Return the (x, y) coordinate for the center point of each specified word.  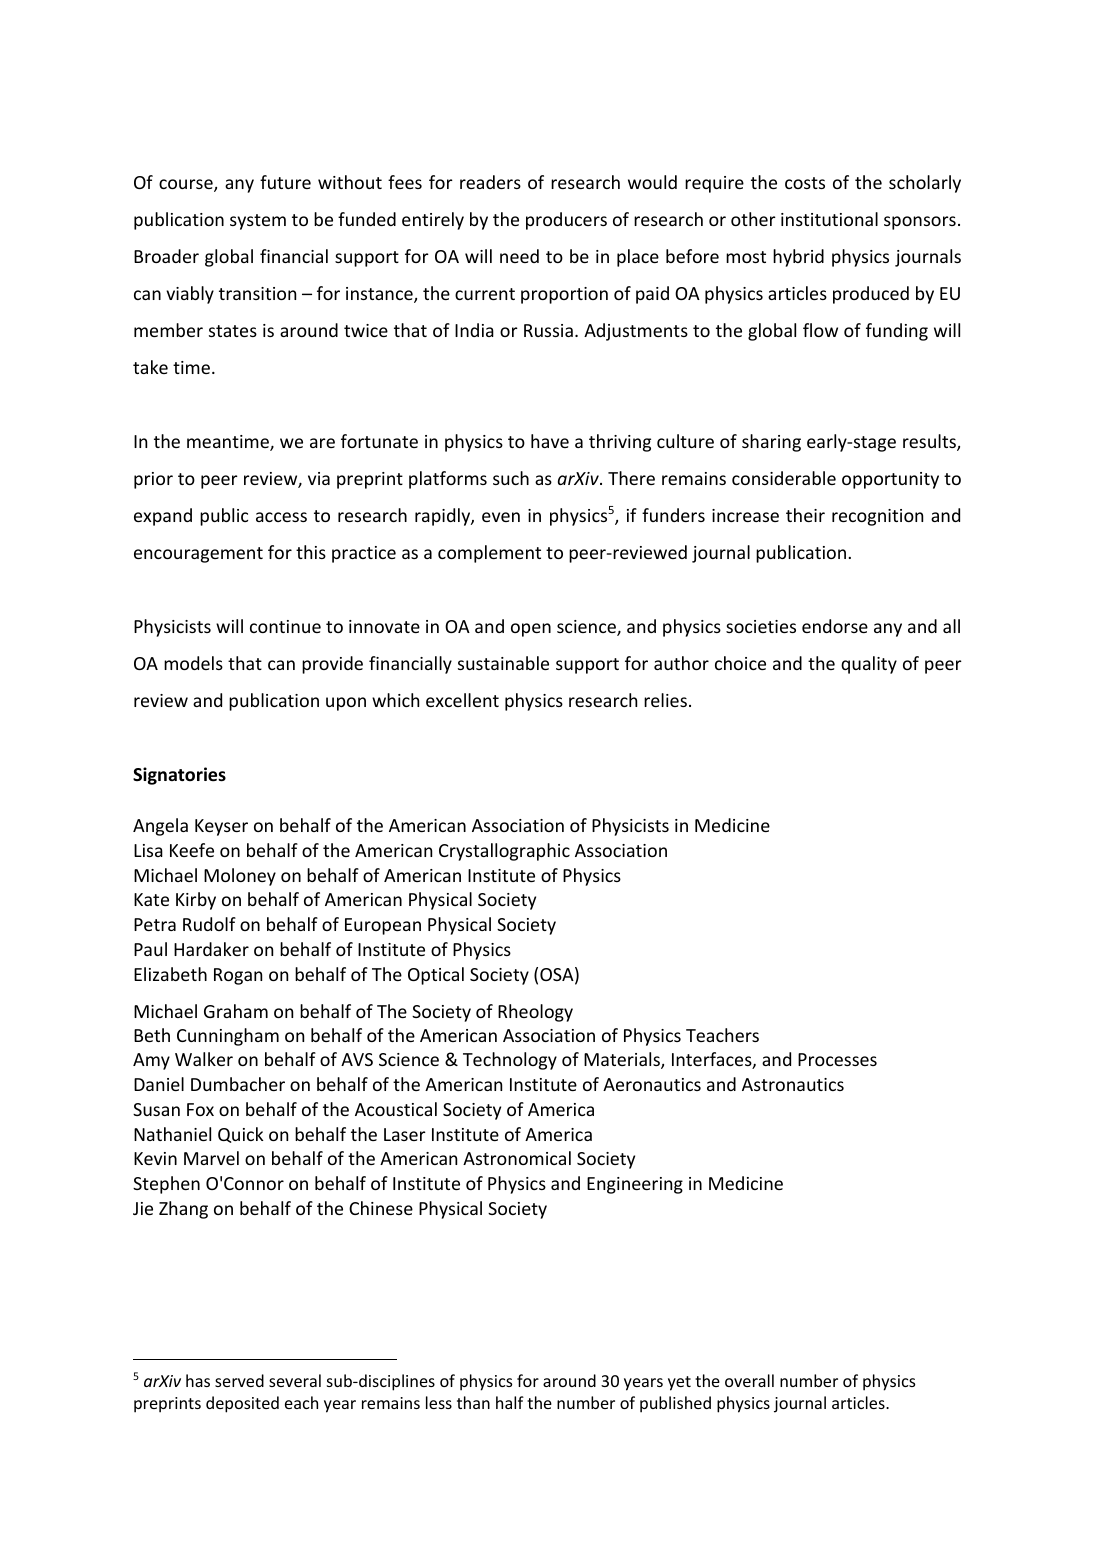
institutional (829, 219)
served (239, 1380)
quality (869, 665)
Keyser (221, 827)
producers (566, 221)
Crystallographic (504, 852)
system (258, 222)
